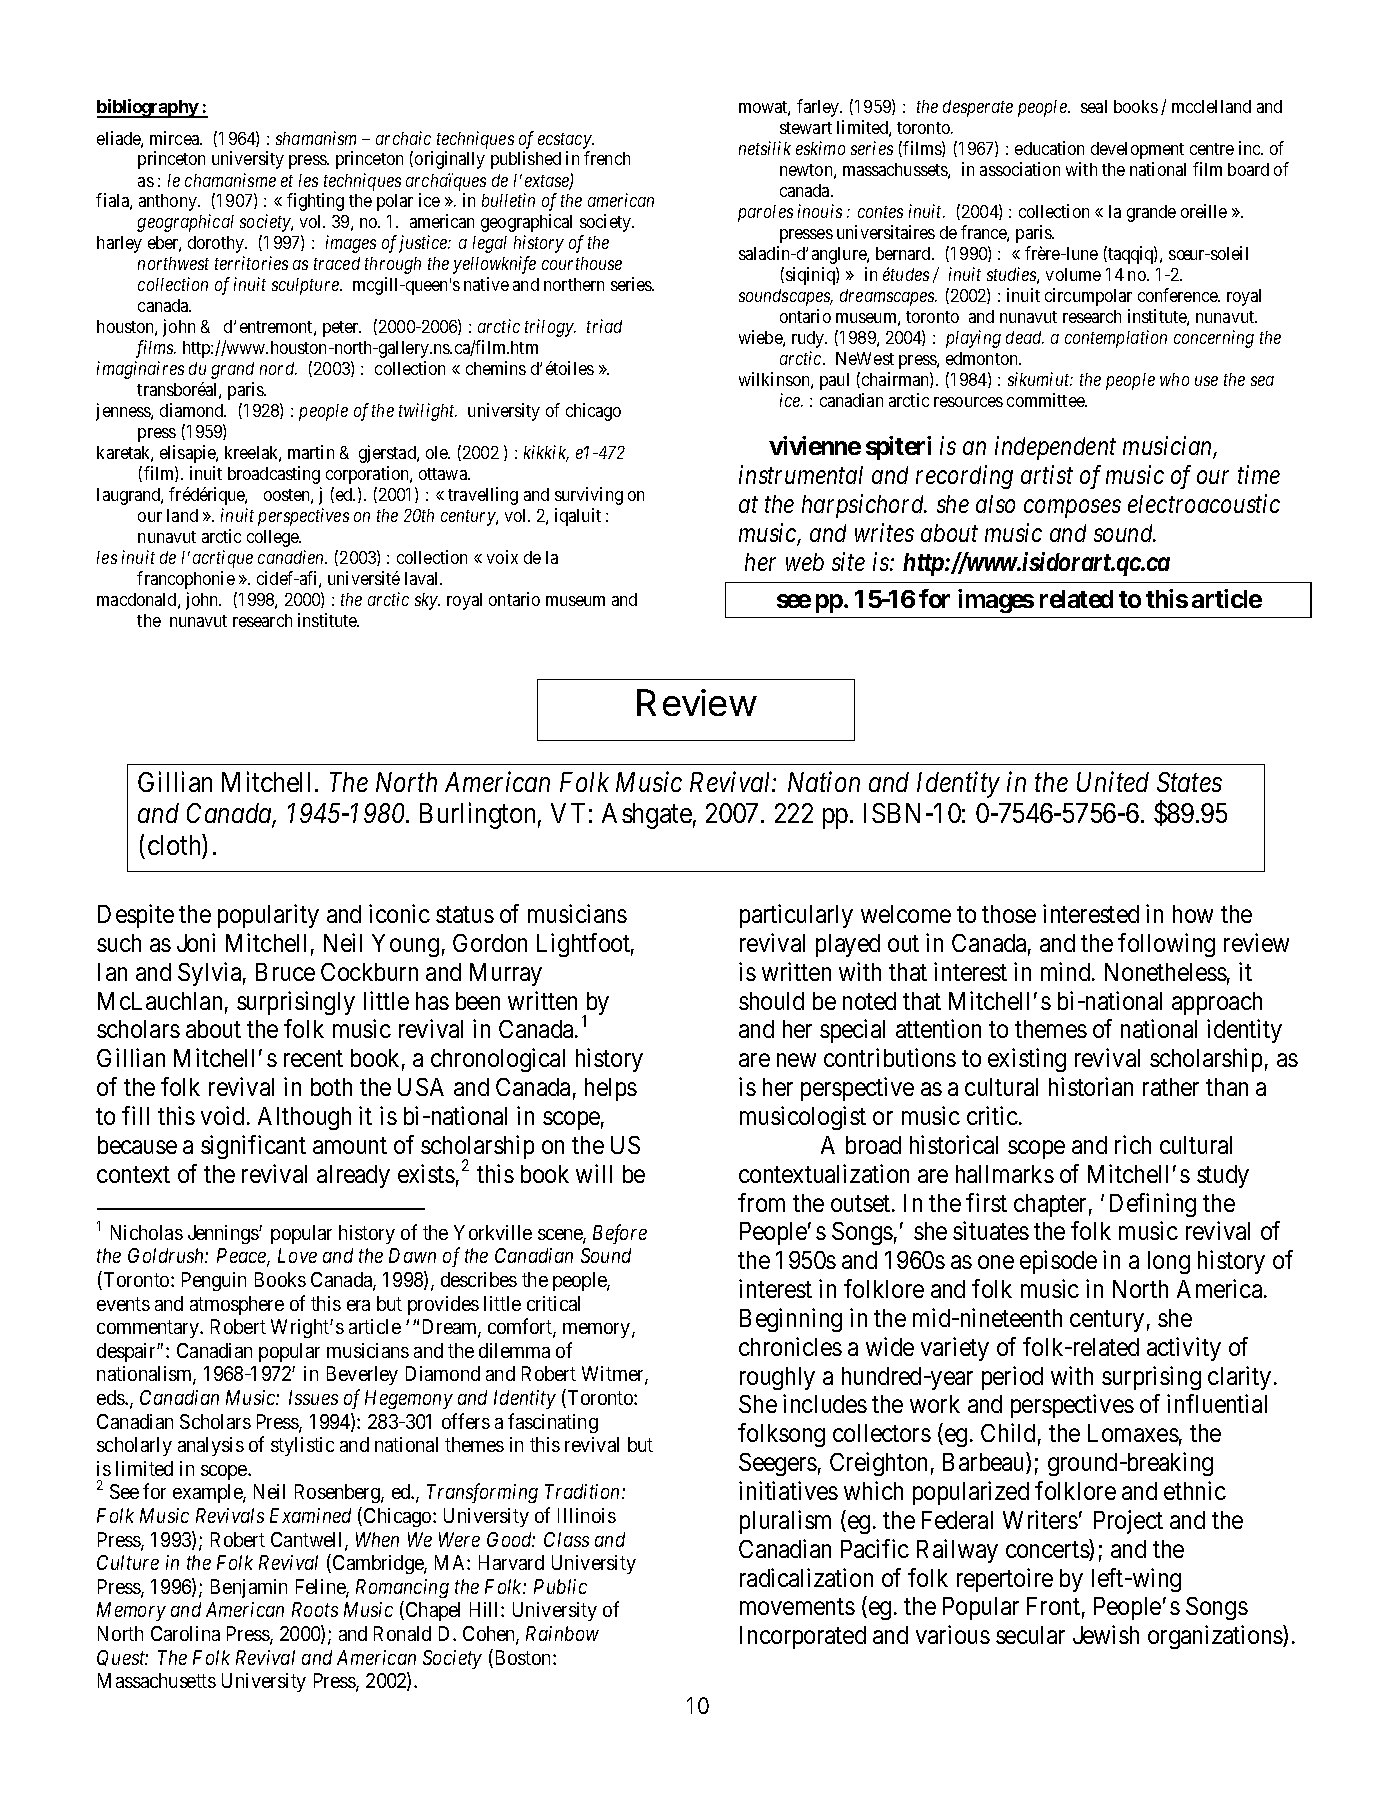 This screenshot has width=1395, height=1806. What do you see at coordinates (316, 138) in the screenshot?
I see `shamanism` at bounding box center [316, 138].
